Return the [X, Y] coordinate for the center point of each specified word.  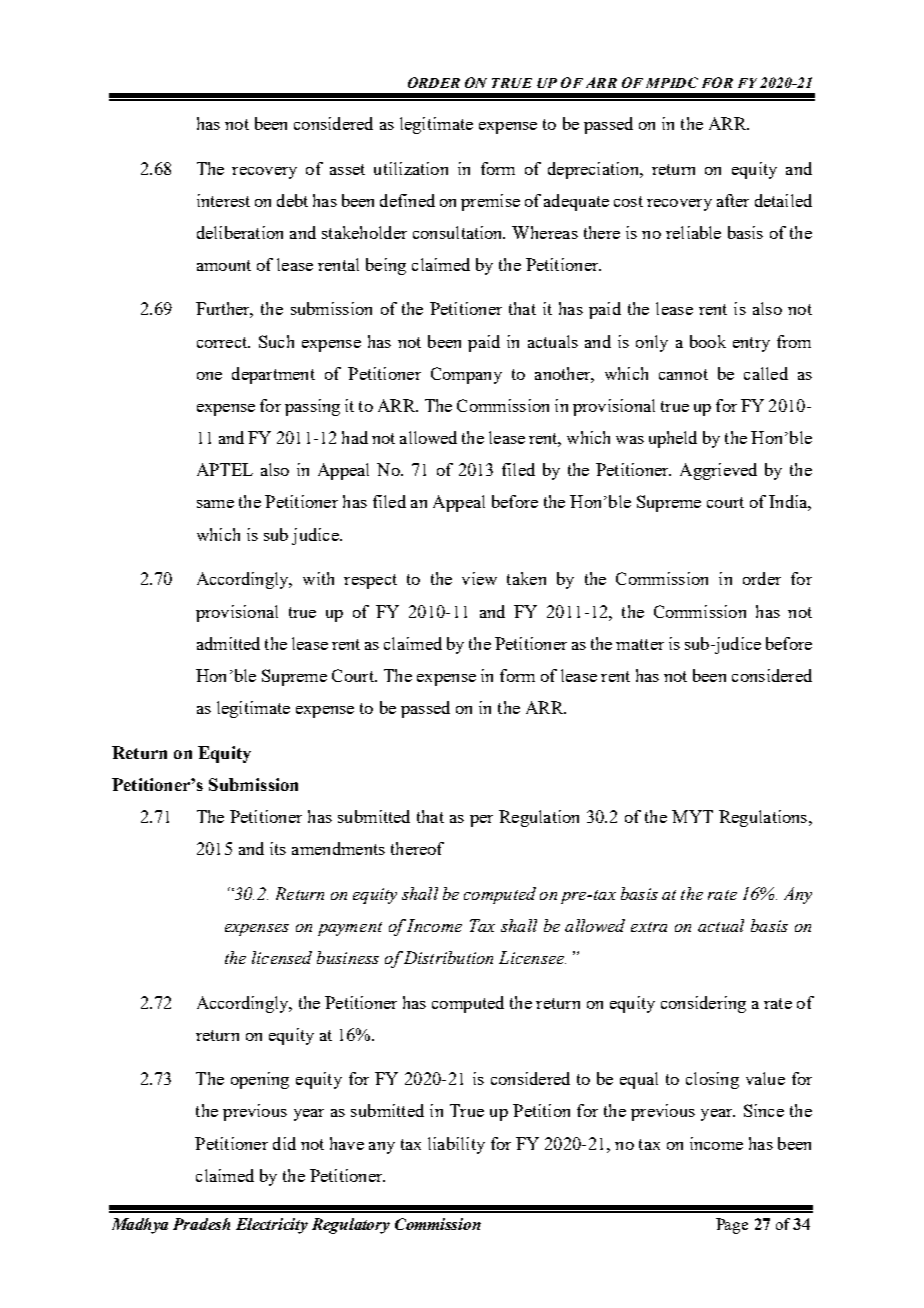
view [479, 578]
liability [456, 1145]
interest [223, 200]
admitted [228, 643]
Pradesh [201, 1224]
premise [490, 202]
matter [640, 644]
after [733, 200]
